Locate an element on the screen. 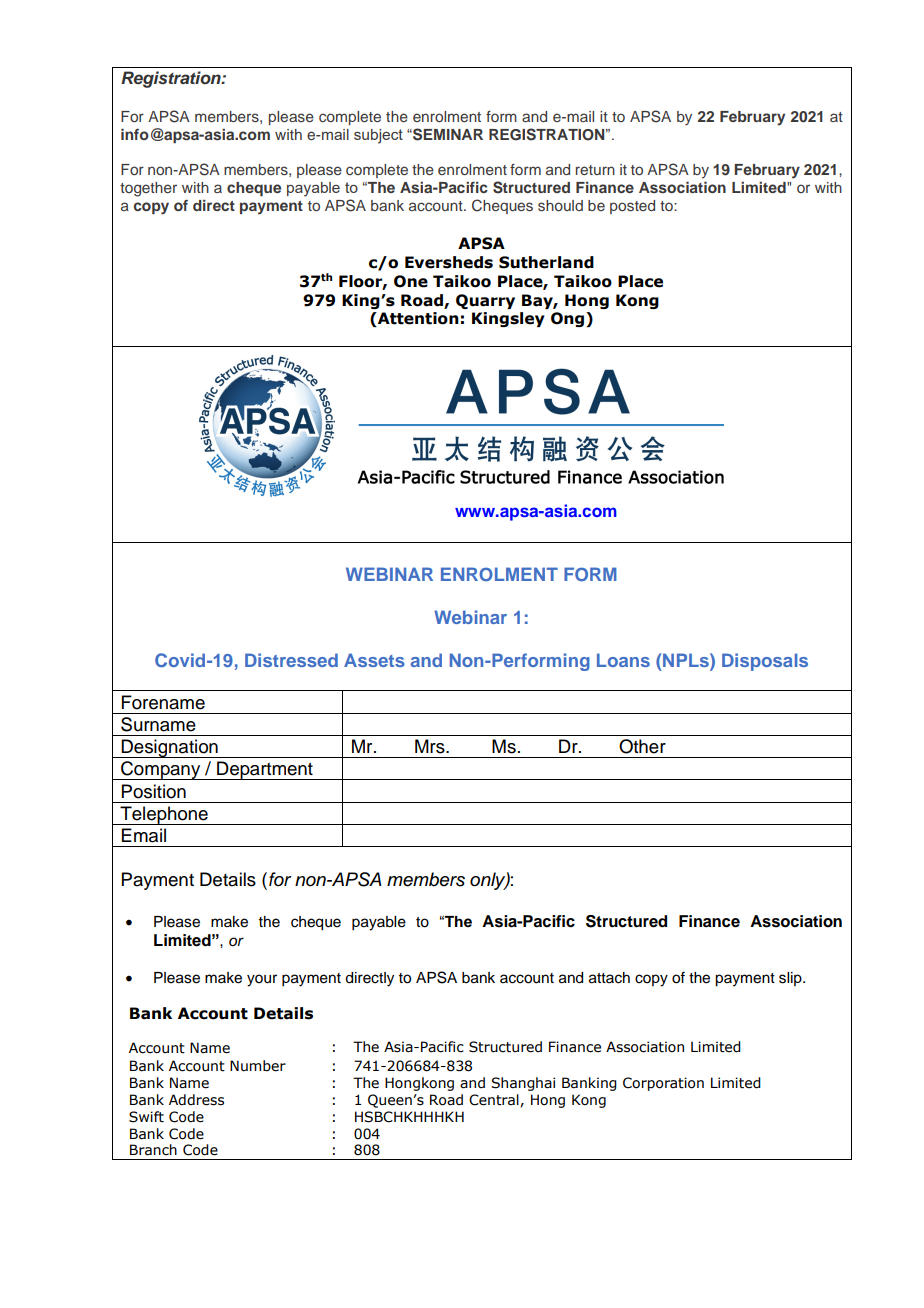 This screenshot has width=924, height=1308. Assets is located at coordinates (374, 660).
